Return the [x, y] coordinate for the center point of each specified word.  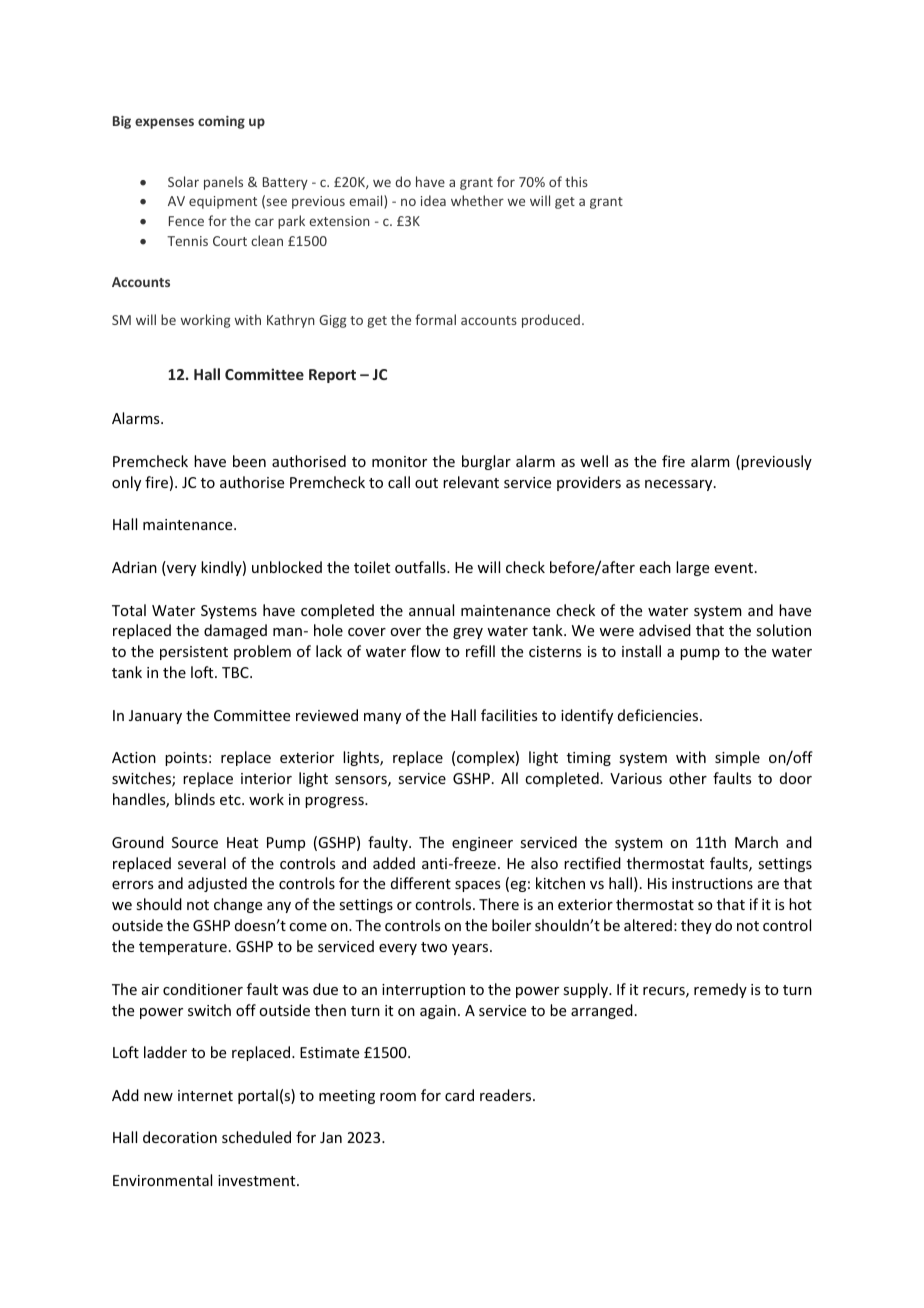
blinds [195, 799]
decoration [180, 1137]
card [459, 1095]
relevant [471, 482]
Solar [183, 181]
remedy [720, 990]
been [249, 461]
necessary [680, 485]
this [576, 181]
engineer [482, 844]
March [756, 842]
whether [477, 200]
